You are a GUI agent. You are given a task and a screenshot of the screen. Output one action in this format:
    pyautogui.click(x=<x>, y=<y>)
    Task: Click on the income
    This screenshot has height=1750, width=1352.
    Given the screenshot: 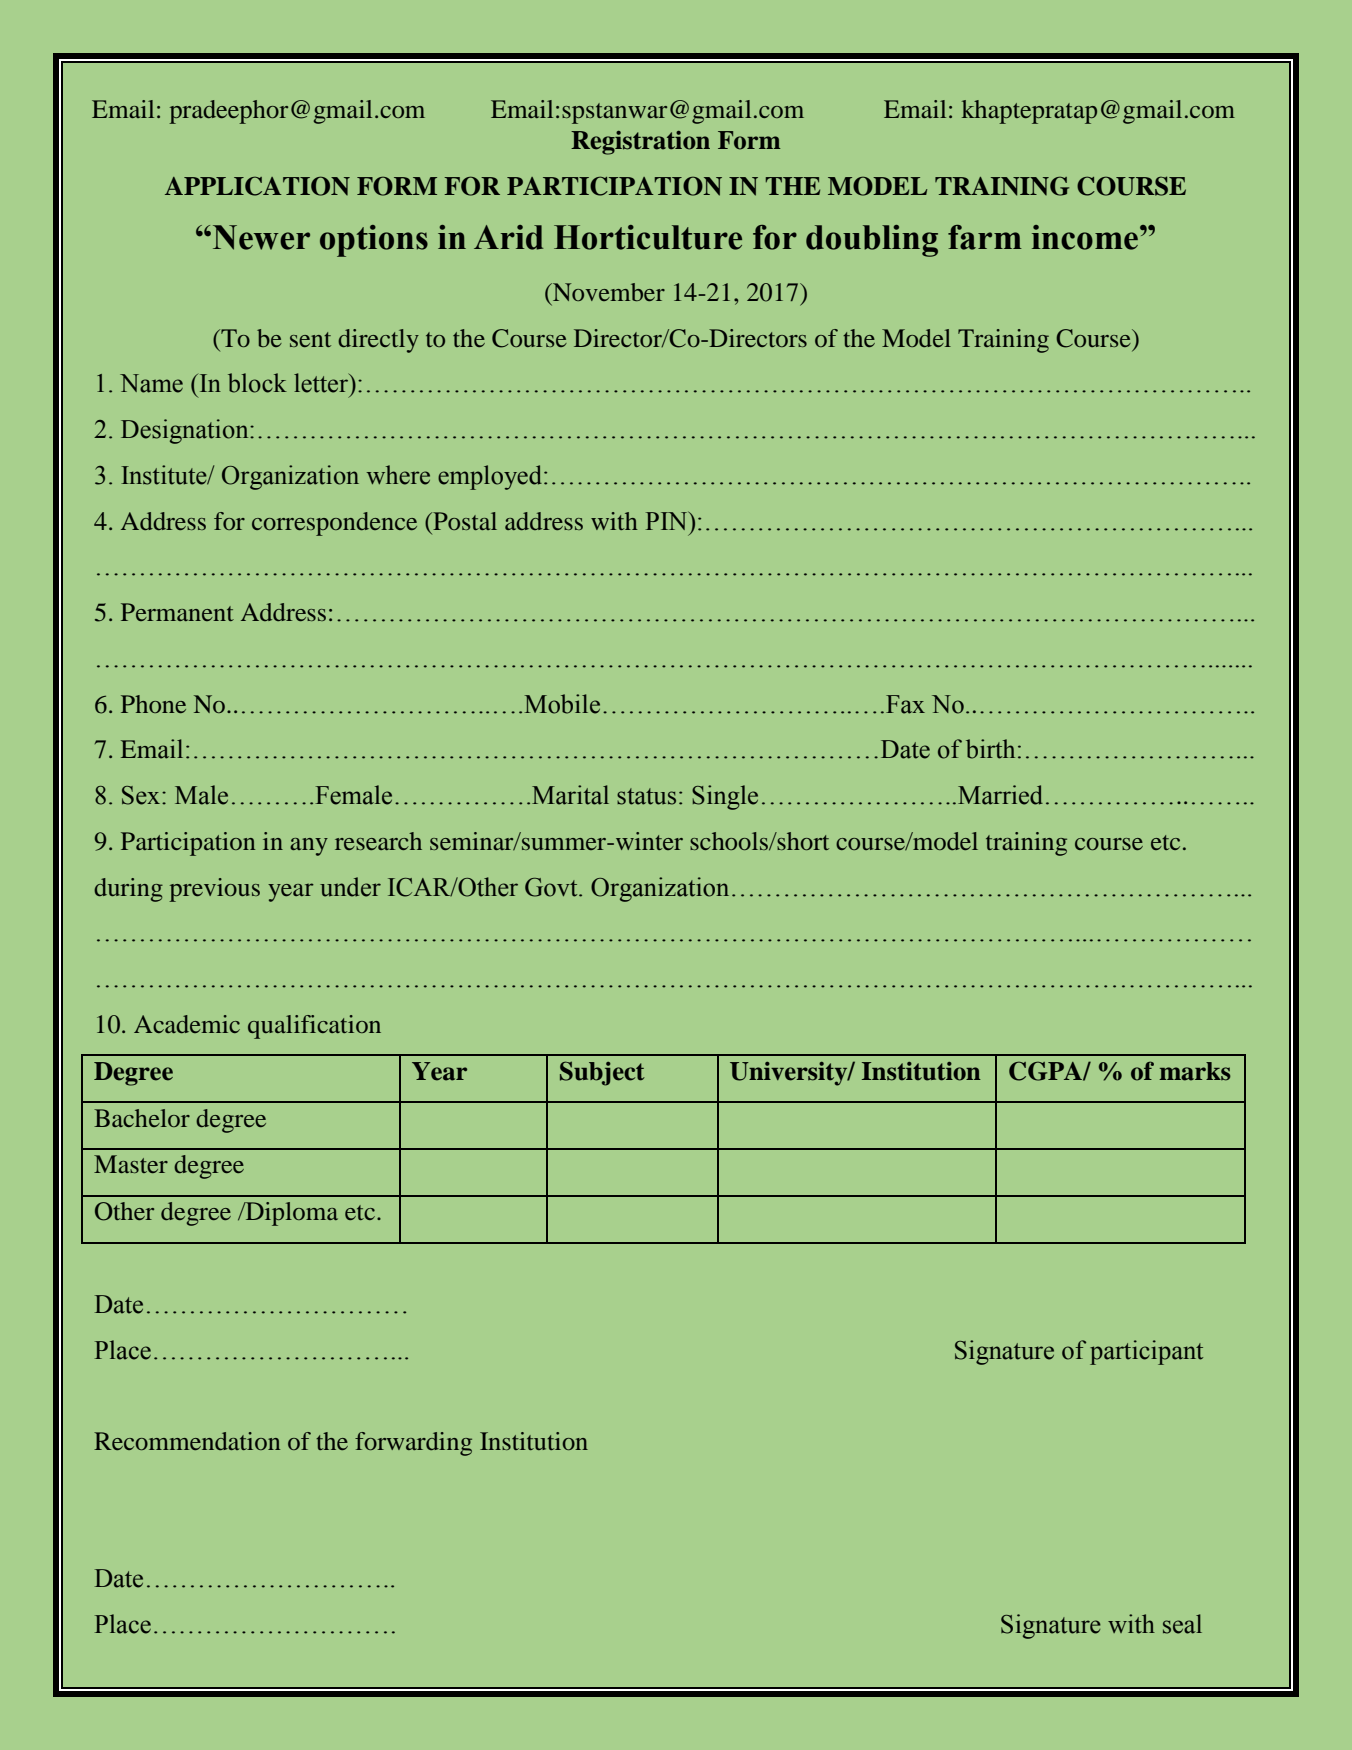 What is the action you would take?
    pyautogui.click(x=1085, y=237)
